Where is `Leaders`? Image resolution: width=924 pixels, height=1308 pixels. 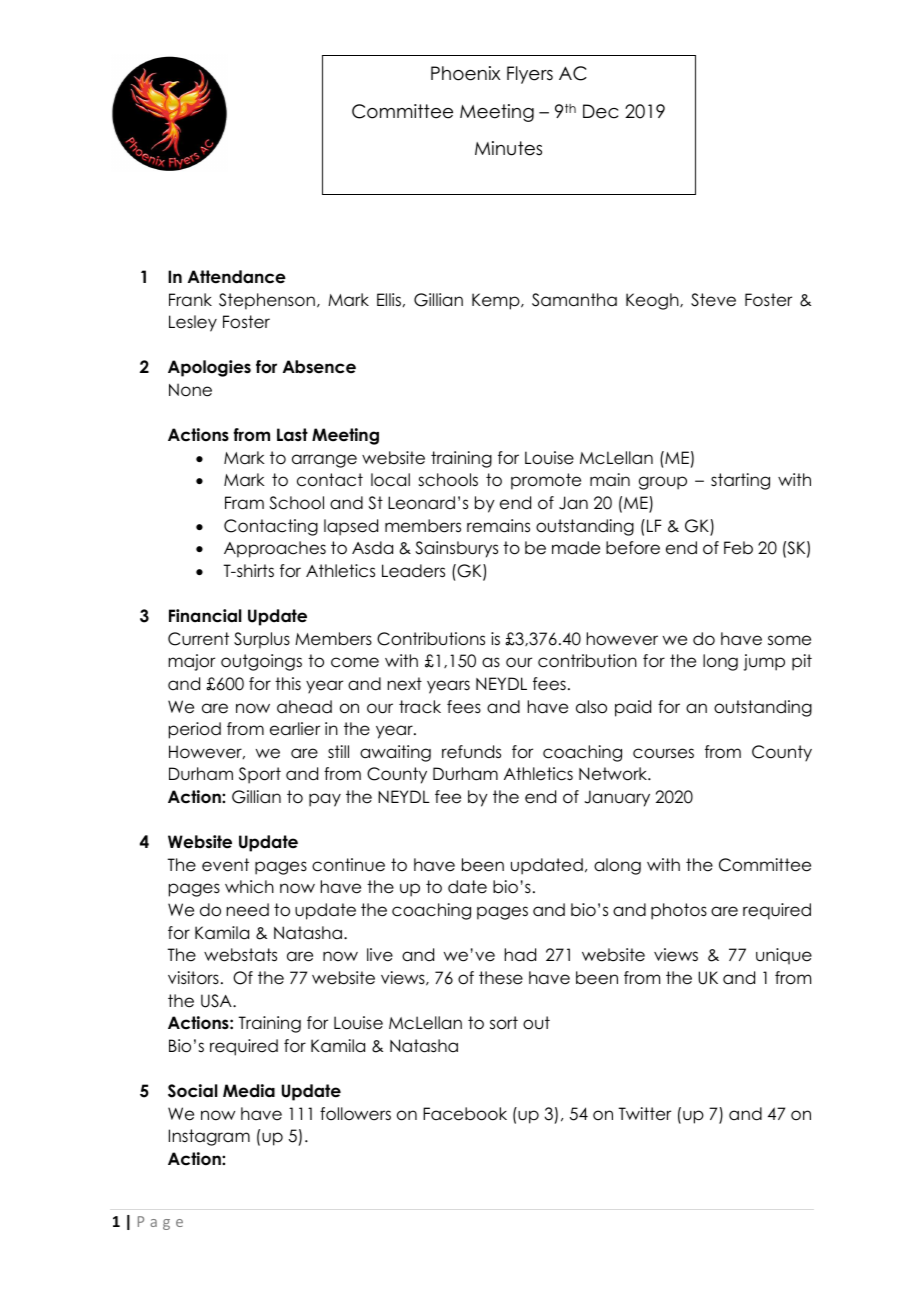
Leaders is located at coordinates (413, 571).
